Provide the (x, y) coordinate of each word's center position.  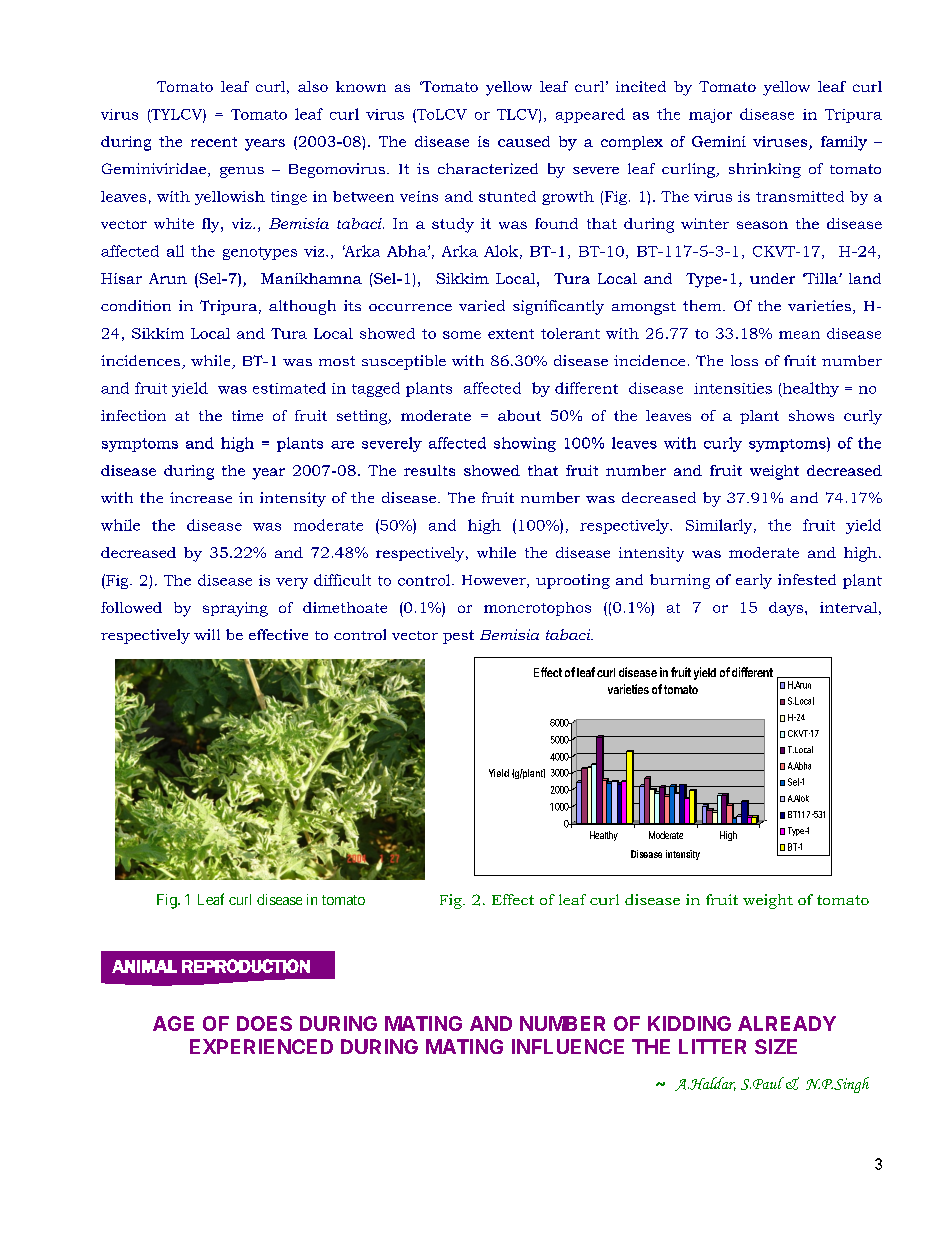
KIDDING (689, 1023)
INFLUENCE (568, 1046)
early (754, 581)
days (786, 609)
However (495, 581)
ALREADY (787, 1023)
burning (680, 581)
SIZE (776, 1046)
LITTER (712, 1046)
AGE (173, 1023)
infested (807, 579)
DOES (264, 1023)
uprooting (573, 581)
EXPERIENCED (261, 1046)
